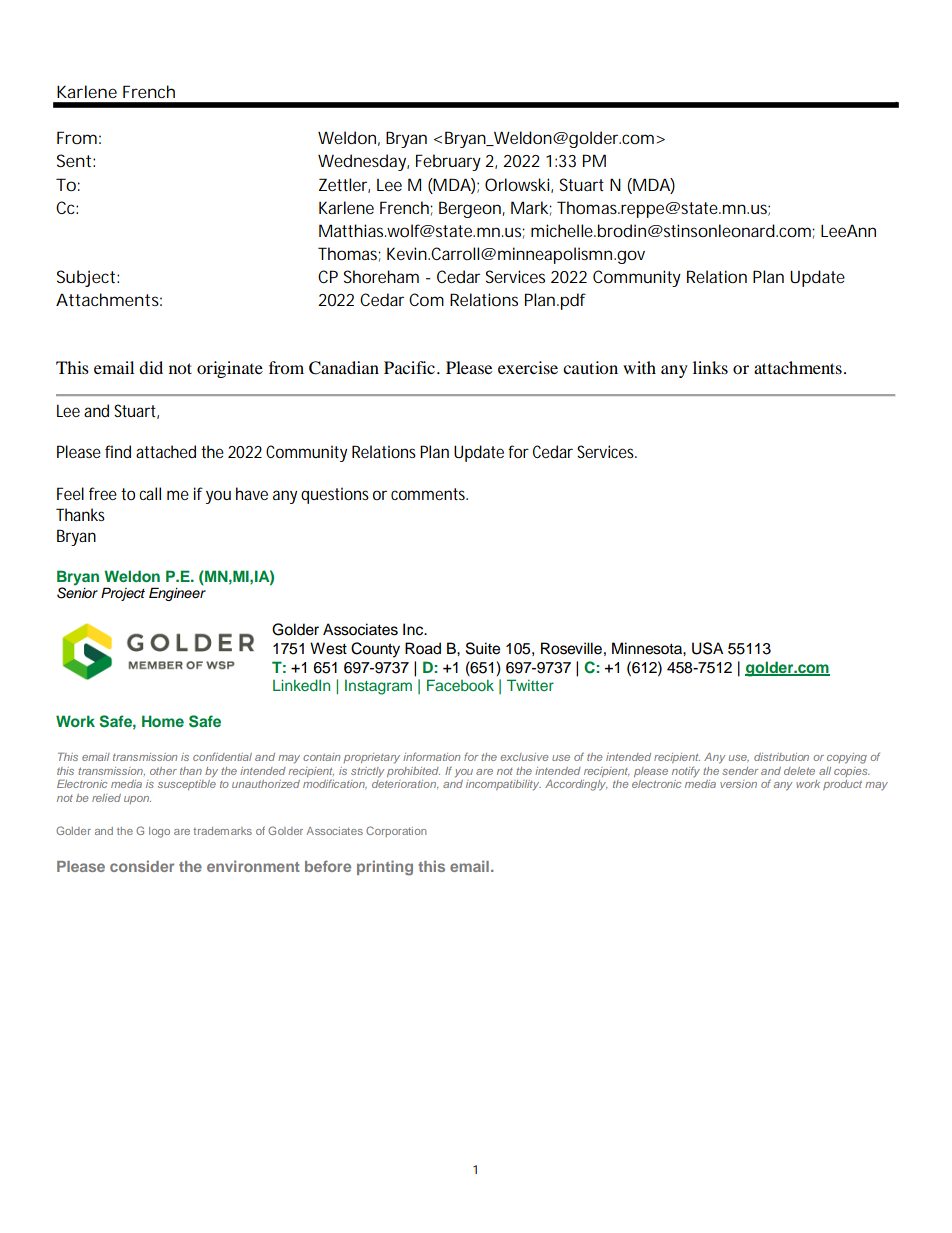  What do you see at coordinates (710, 367) in the screenshot?
I see `links` at bounding box center [710, 367].
